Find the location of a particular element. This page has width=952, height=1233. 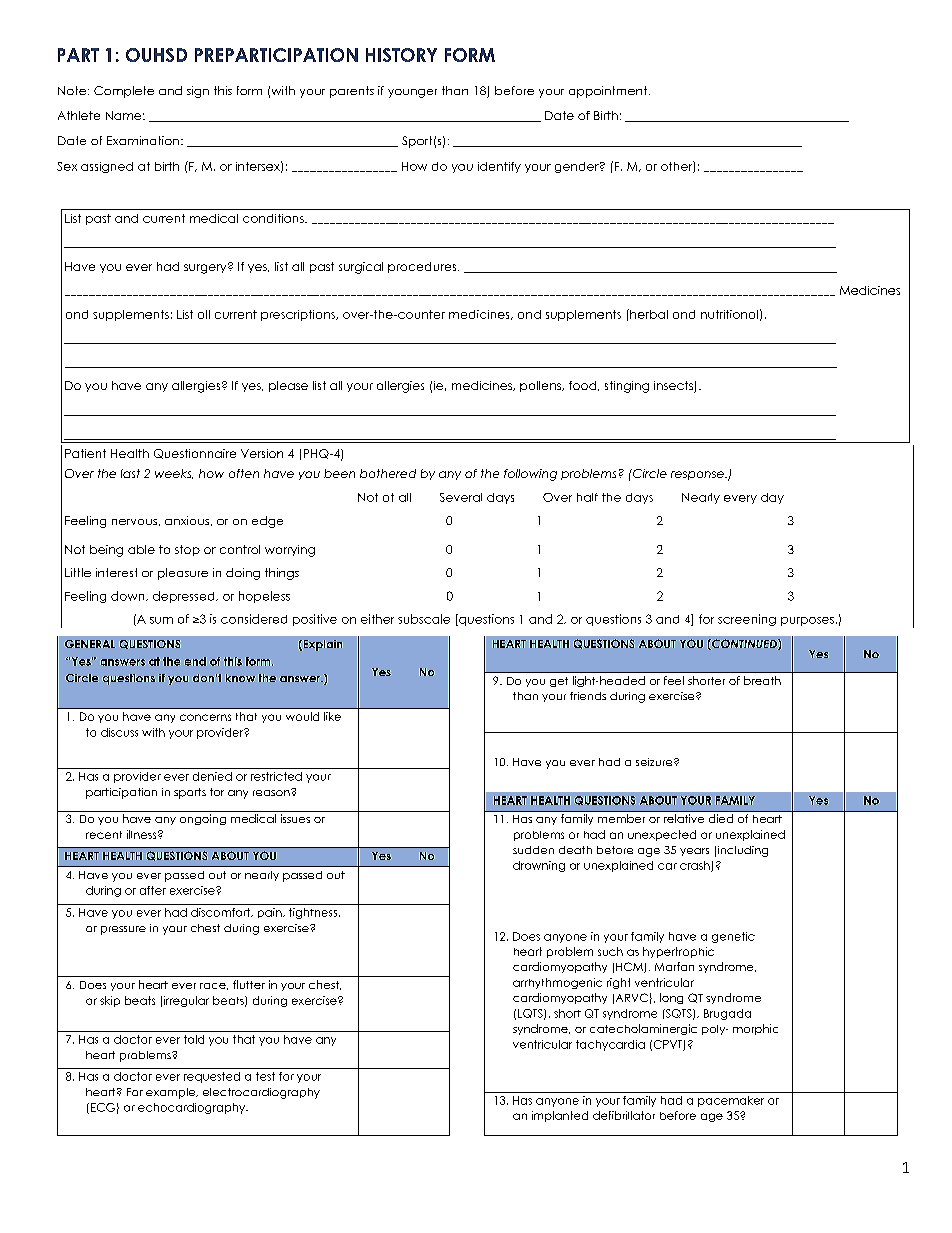

younger is located at coordinates (412, 93).
